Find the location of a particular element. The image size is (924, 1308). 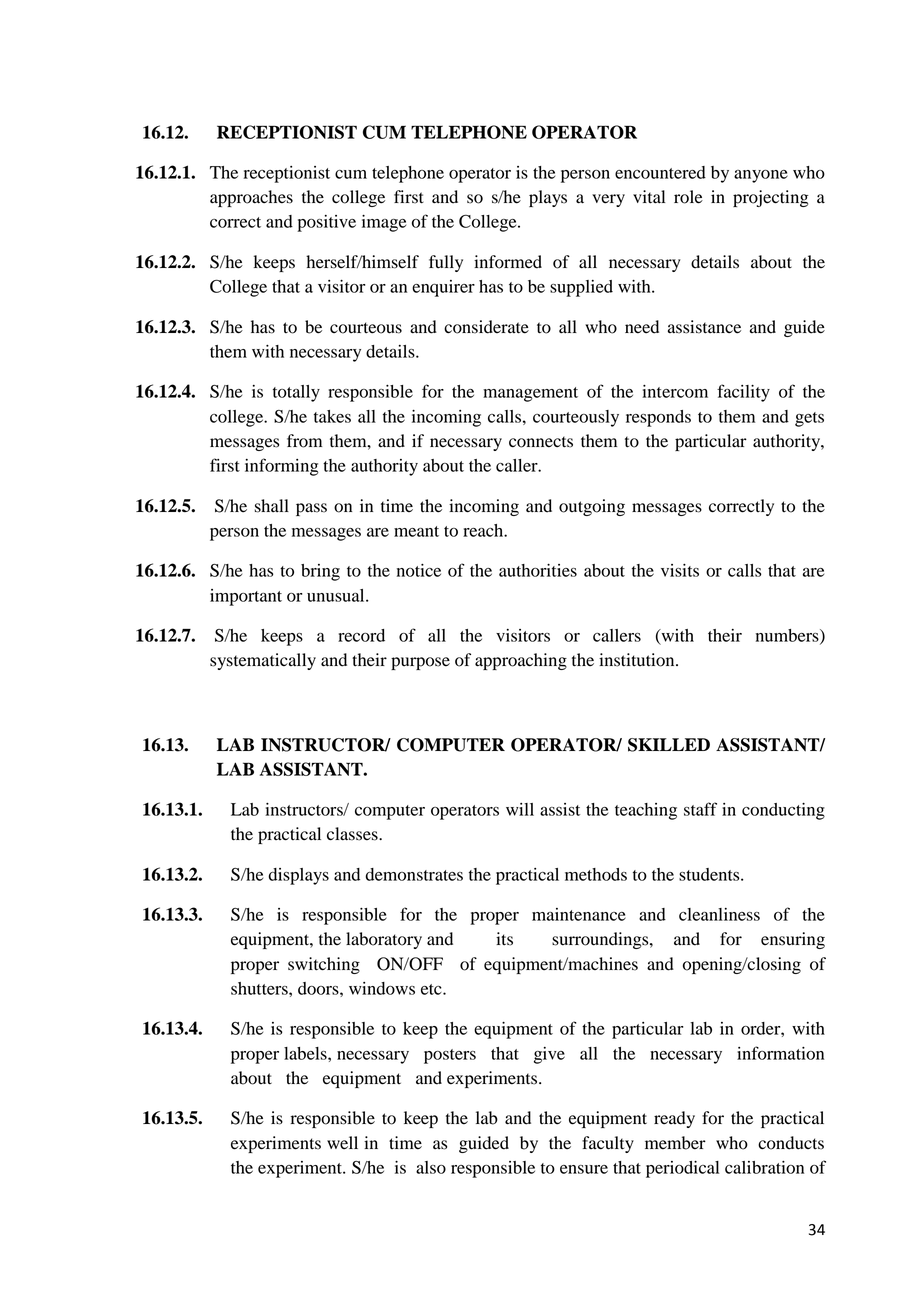

visits is located at coordinates (680, 570).
